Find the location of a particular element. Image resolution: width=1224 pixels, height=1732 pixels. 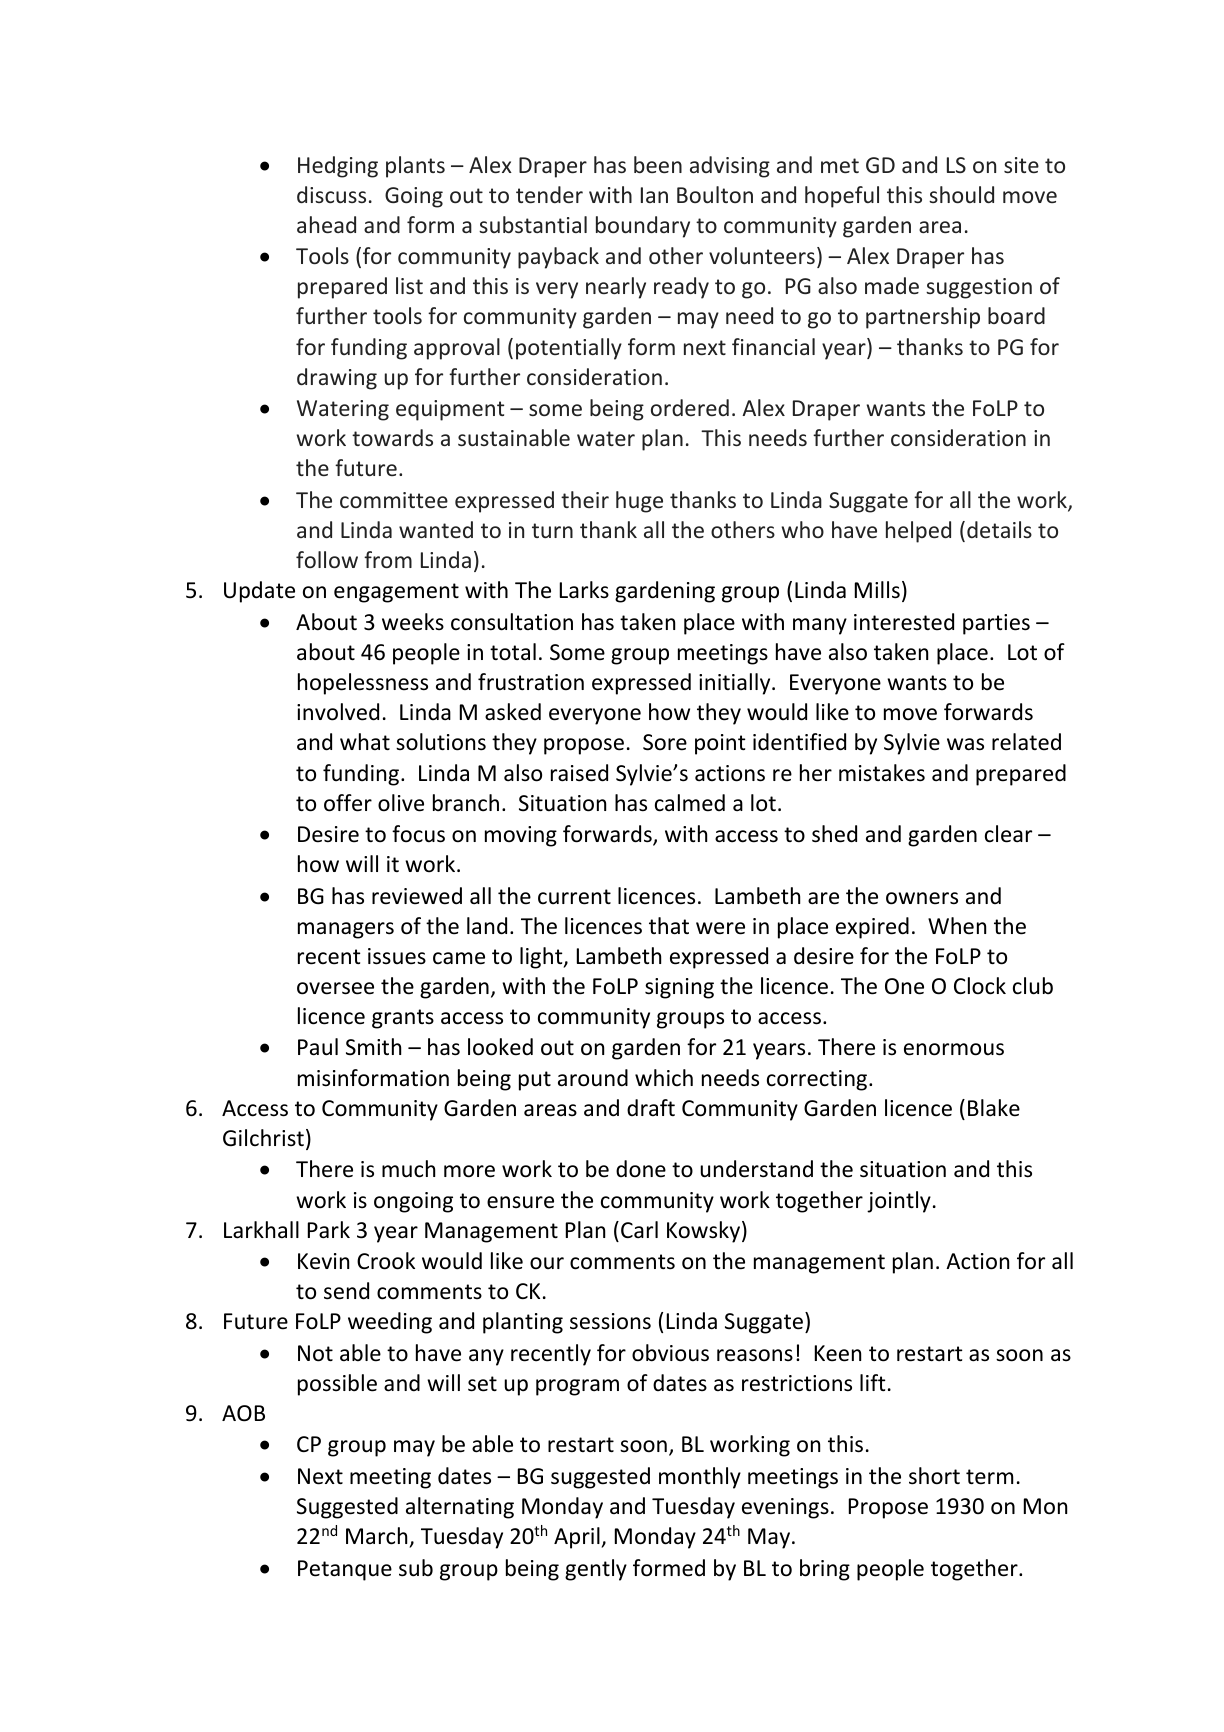

March is located at coordinates (376, 1536).
